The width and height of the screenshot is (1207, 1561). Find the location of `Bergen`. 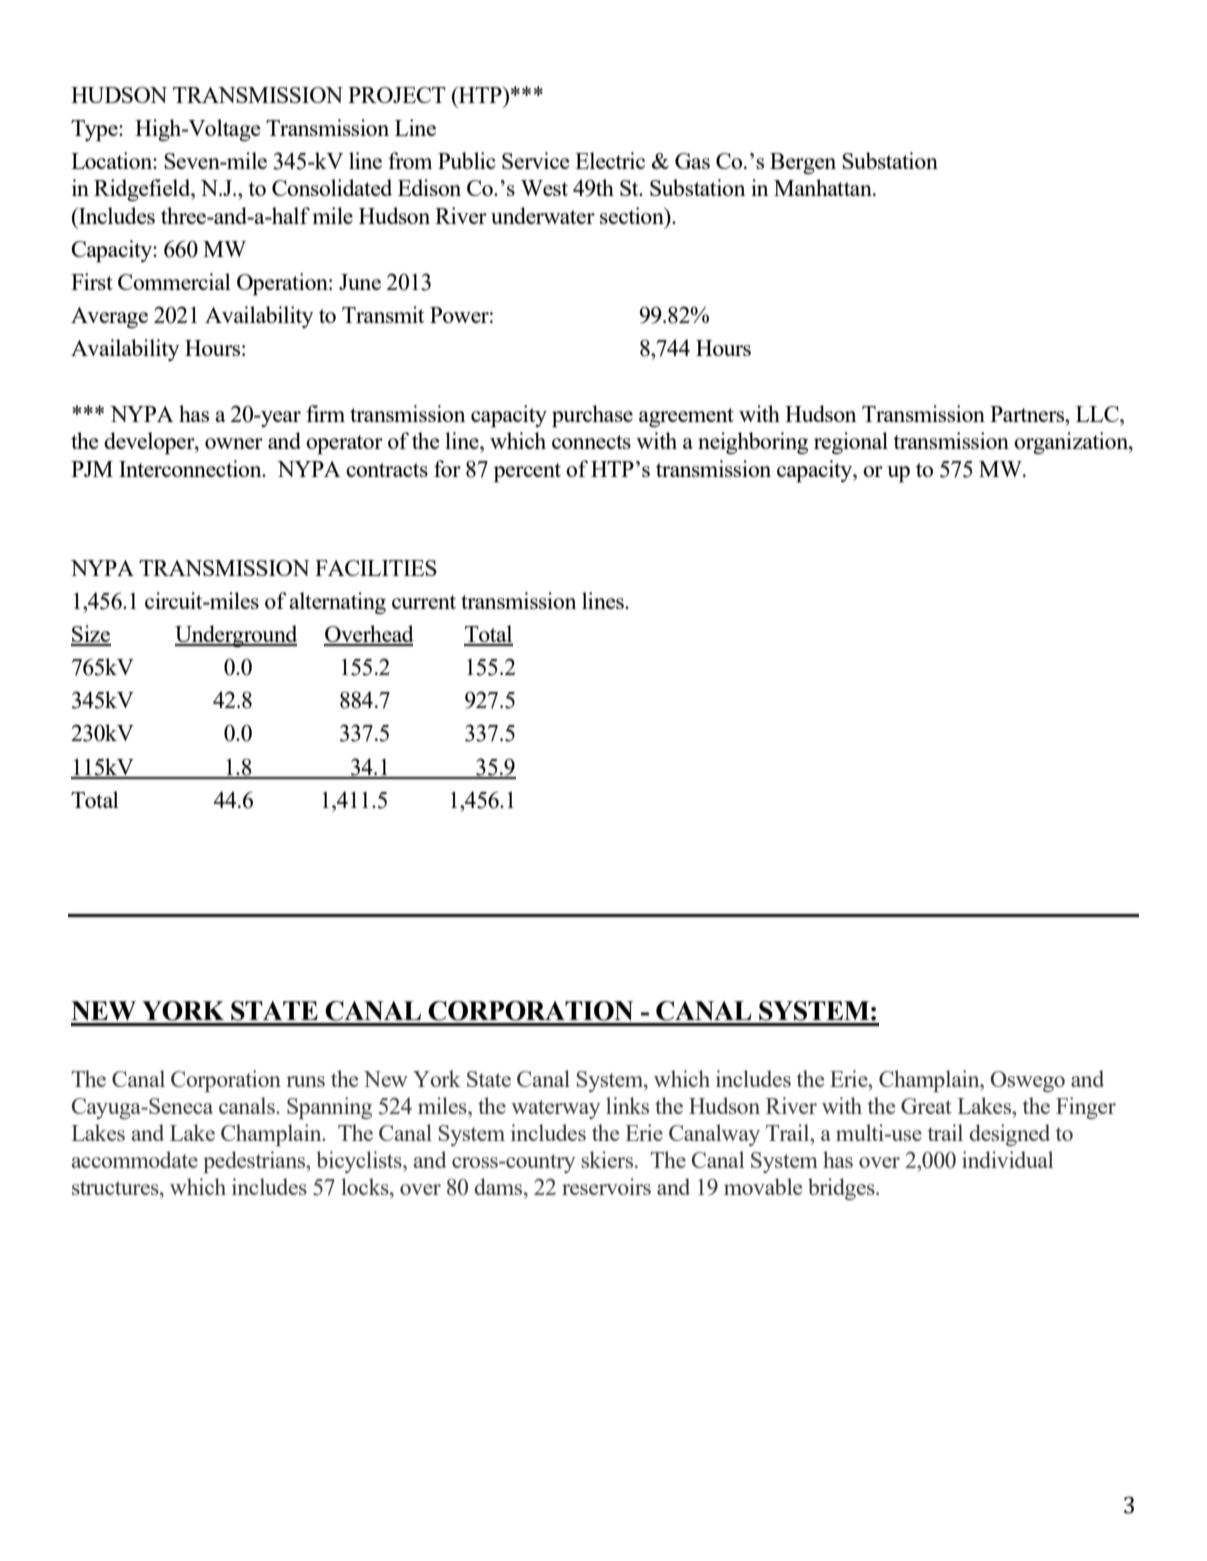

Bergen is located at coordinates (803, 163).
